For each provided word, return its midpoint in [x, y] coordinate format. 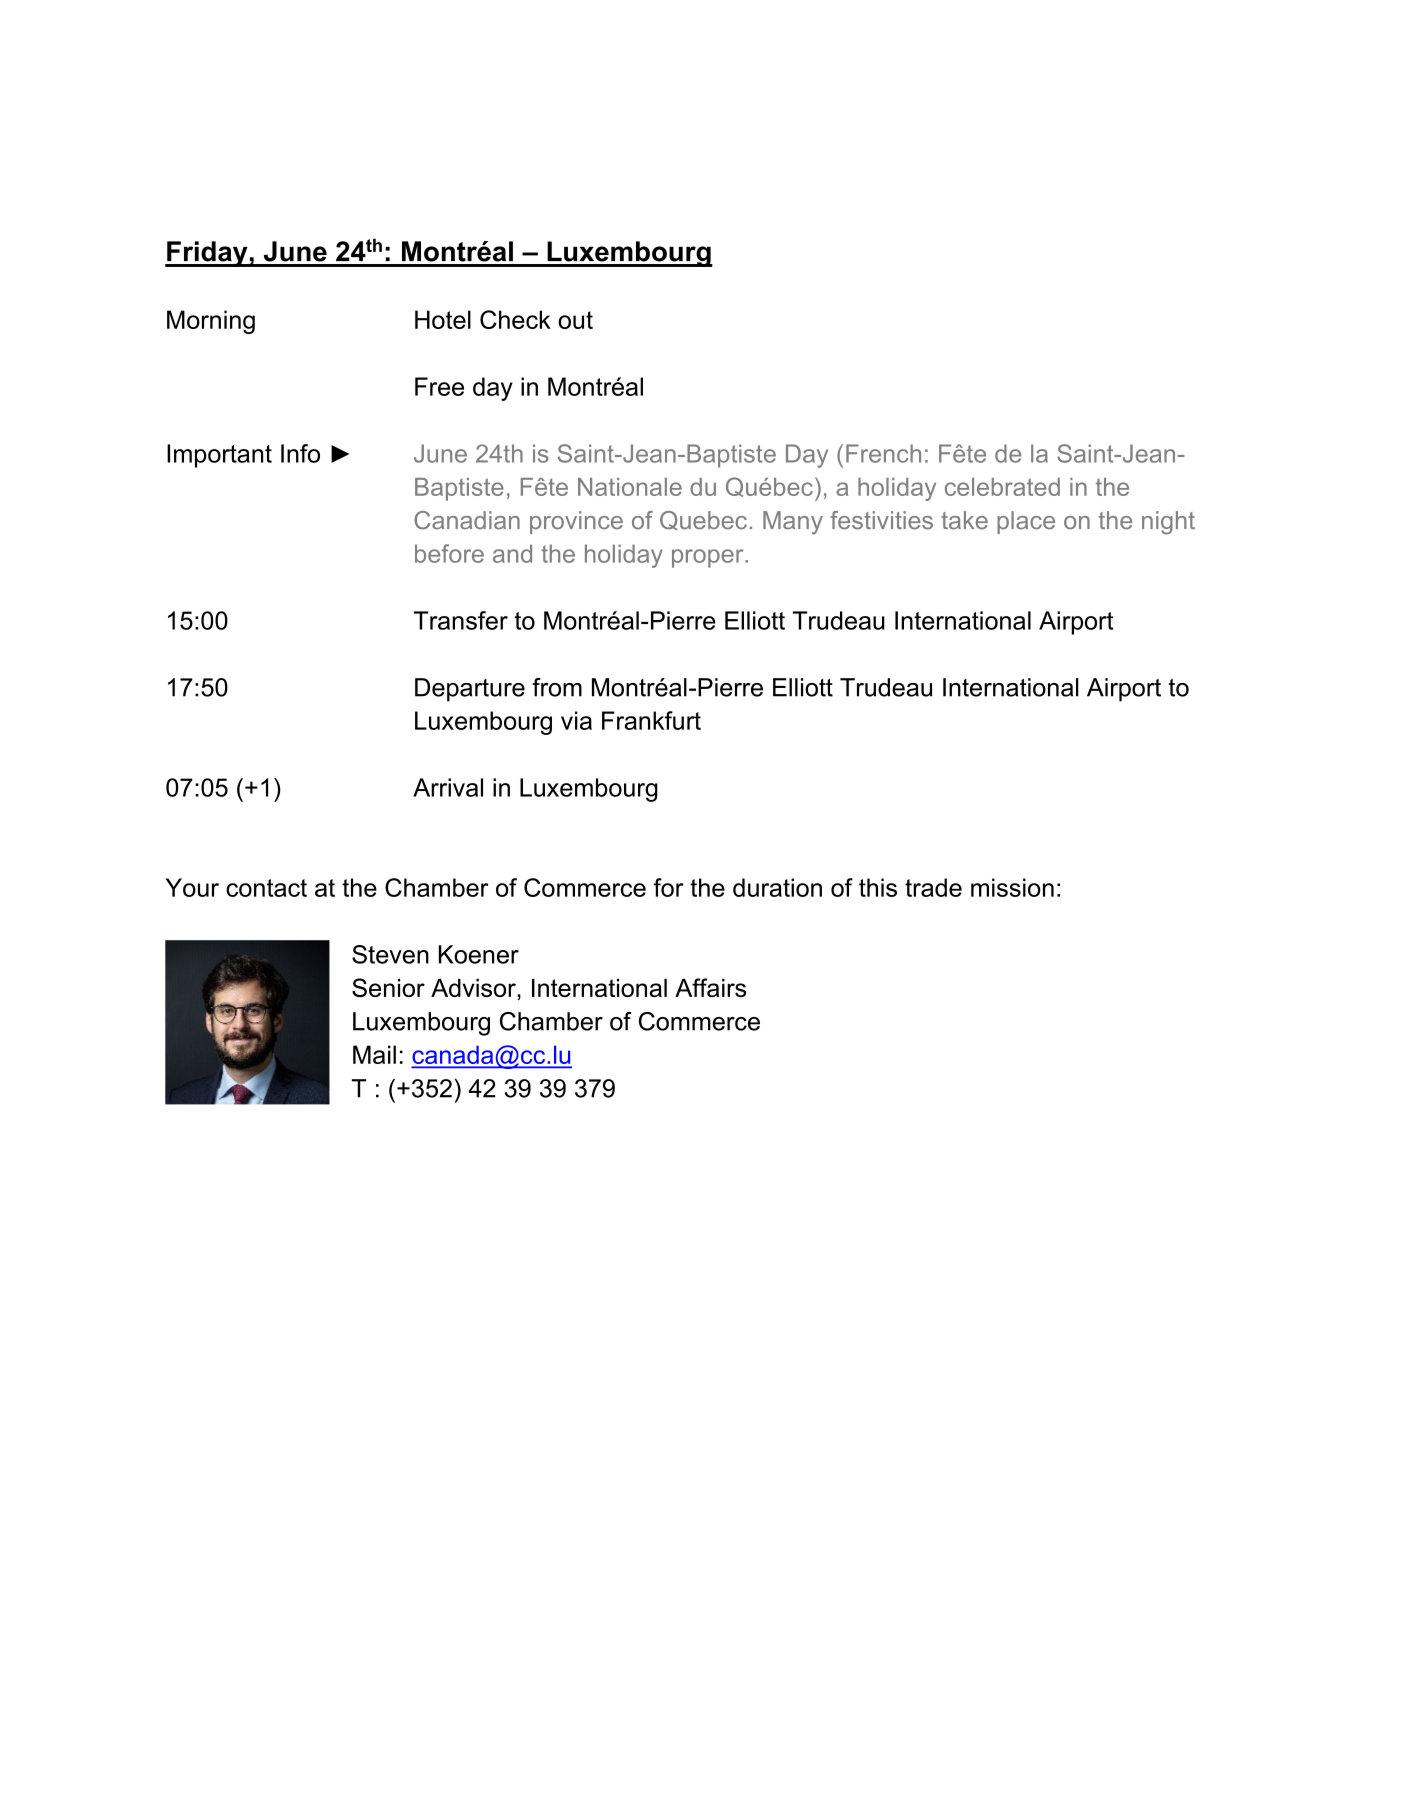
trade [933, 887]
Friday [207, 254]
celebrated [1002, 487]
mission [1012, 887]
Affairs [710, 987]
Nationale [630, 487]
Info [300, 453]
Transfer [461, 620]
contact [266, 888]
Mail [374, 1054]
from [557, 687]
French [883, 453]
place [1026, 522]
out [575, 320]
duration [777, 887]
